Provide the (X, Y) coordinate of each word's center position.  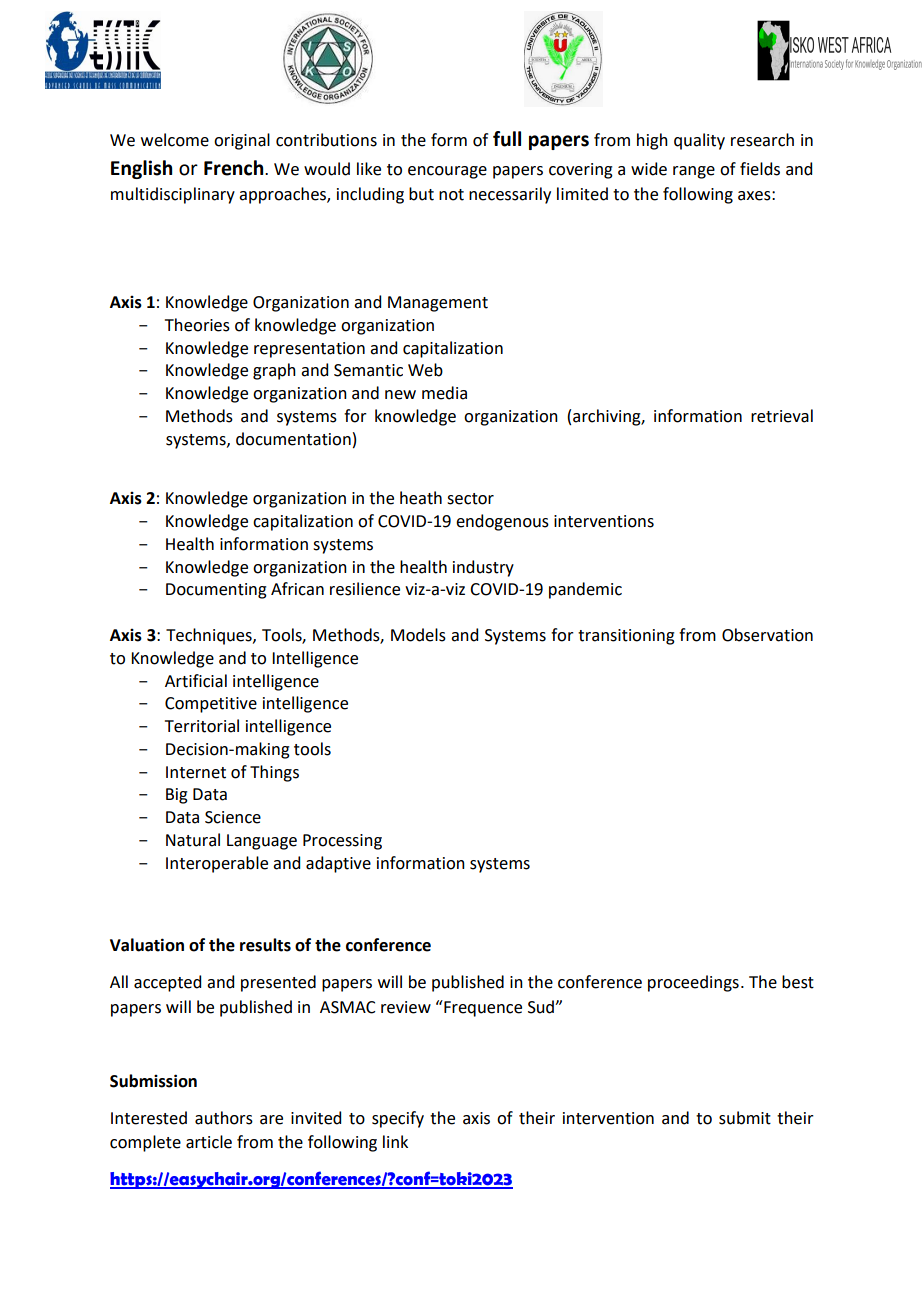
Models (418, 635)
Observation (767, 635)
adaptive (338, 864)
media (444, 393)
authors (224, 1118)
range (694, 172)
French (235, 168)
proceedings (693, 983)
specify (398, 1119)
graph (274, 371)
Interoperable (217, 864)
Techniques (210, 636)
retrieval (782, 416)
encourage (447, 172)
